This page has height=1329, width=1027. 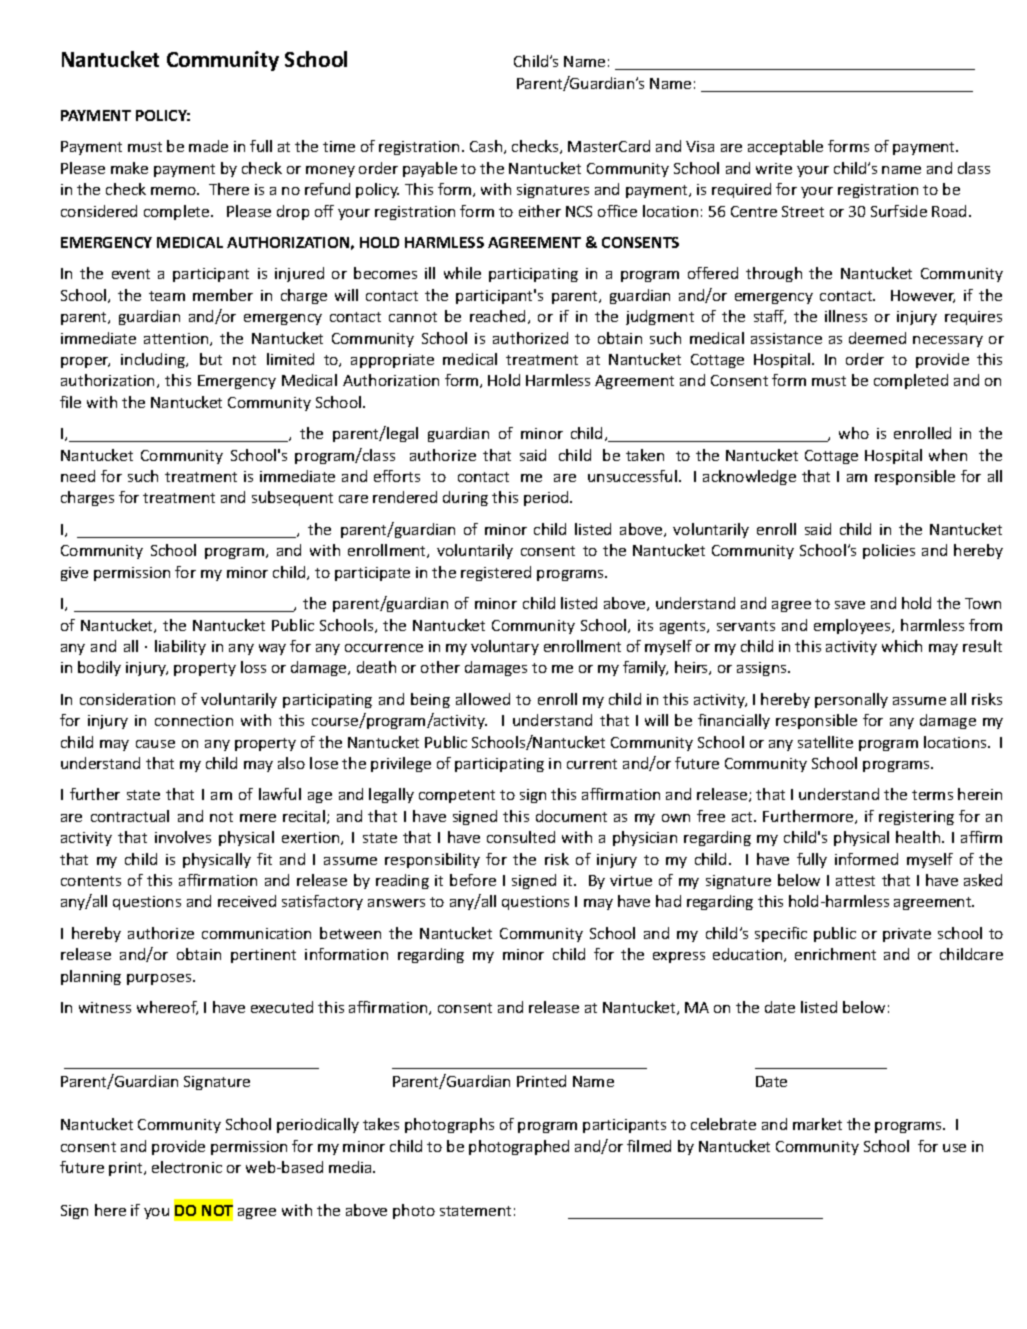 I want to click on Road, so click(x=949, y=211).
